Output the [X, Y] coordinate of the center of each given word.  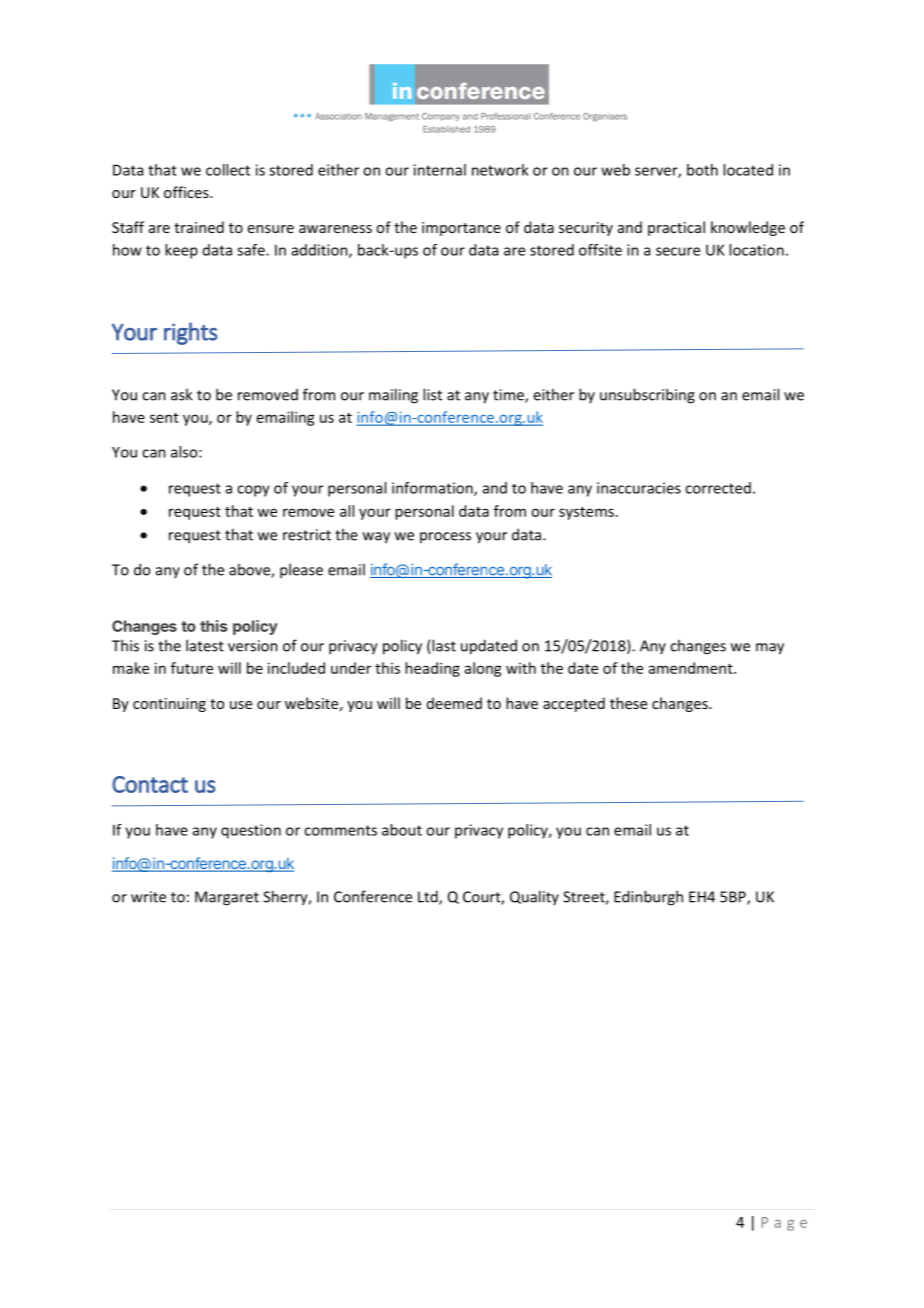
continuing [169, 705]
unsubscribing [647, 396]
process [445, 537]
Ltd [429, 897]
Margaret [227, 898]
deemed [454, 703]
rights [191, 333]
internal [440, 170]
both [702, 170]
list [432, 394]
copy [253, 491]
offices [187, 192]
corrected [718, 488]
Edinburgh [648, 898]
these [628, 703]
